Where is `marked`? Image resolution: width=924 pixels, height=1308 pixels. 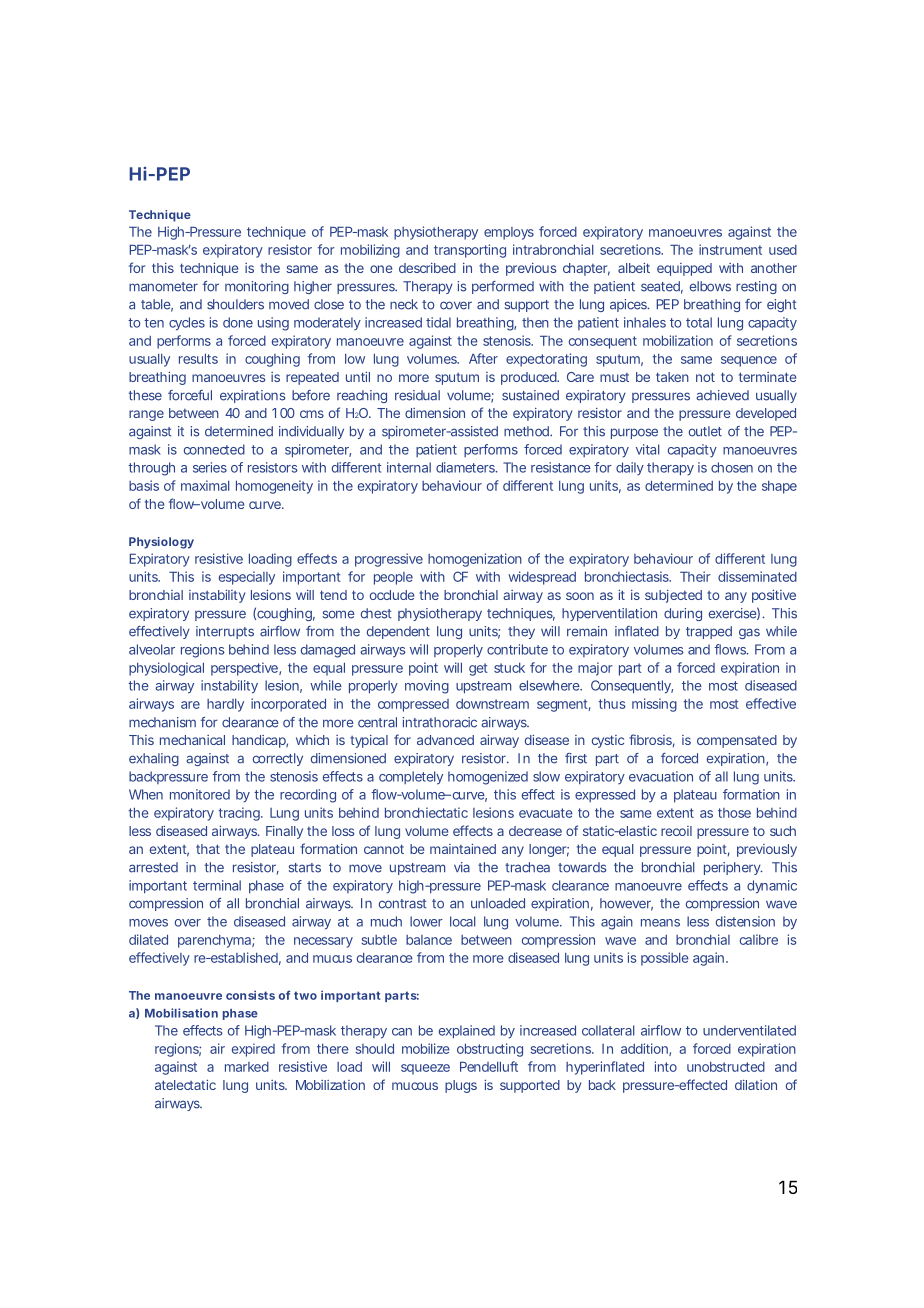
marked is located at coordinates (247, 1067).
